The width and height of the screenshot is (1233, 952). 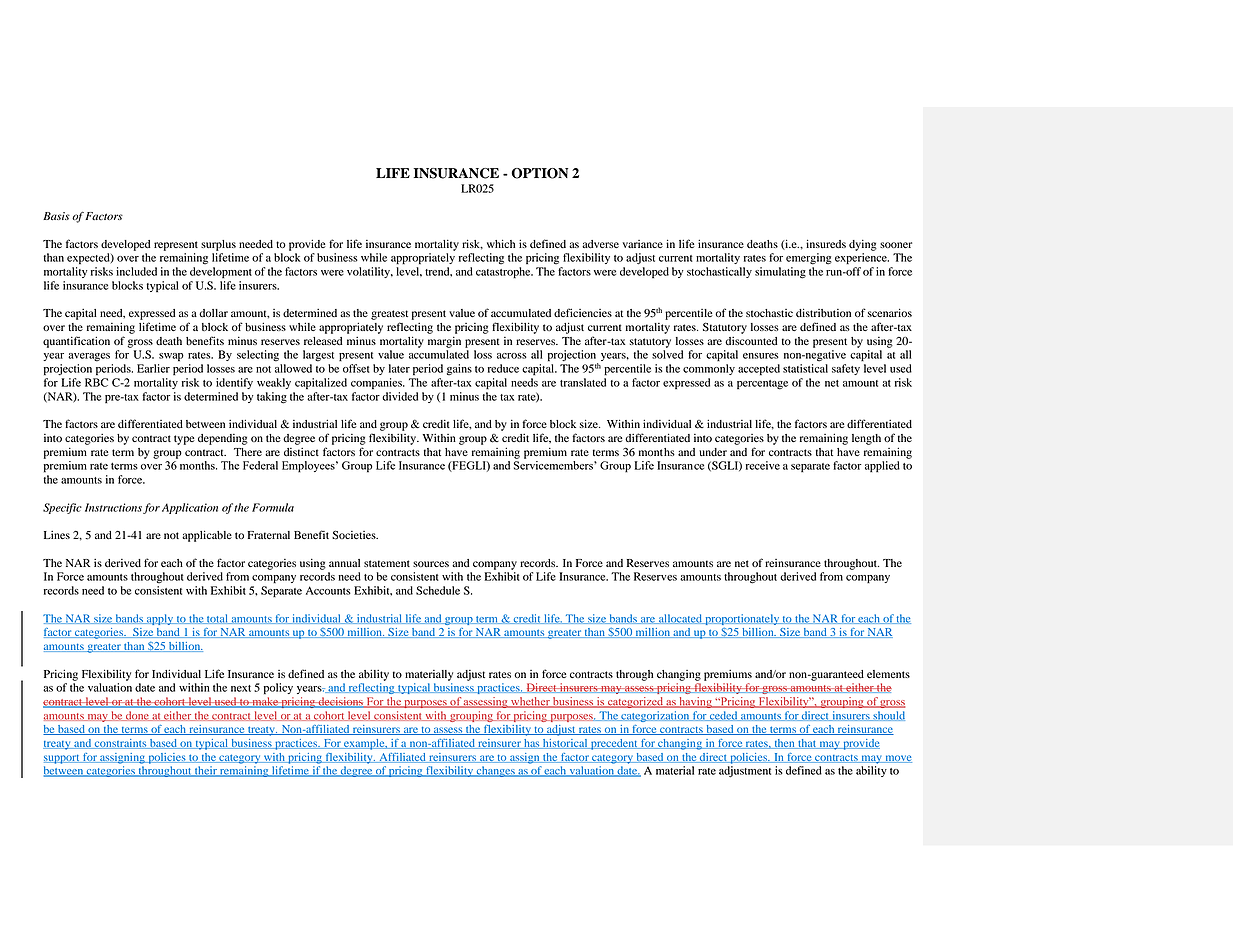 What do you see at coordinates (438, 590) in the screenshot?
I see `Schedule` at bounding box center [438, 590].
